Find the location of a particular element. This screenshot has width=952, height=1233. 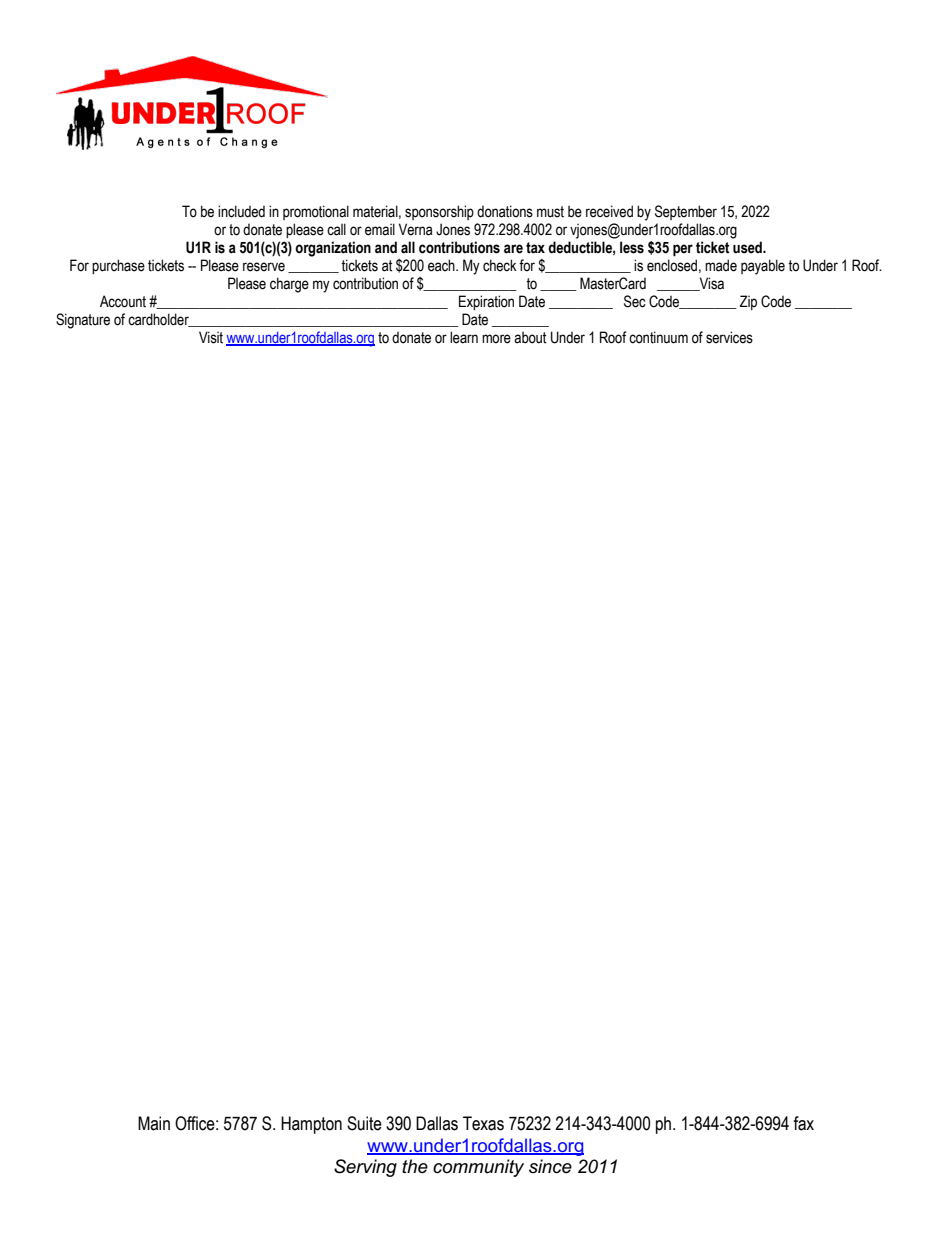

Visit is located at coordinates (211, 337).
